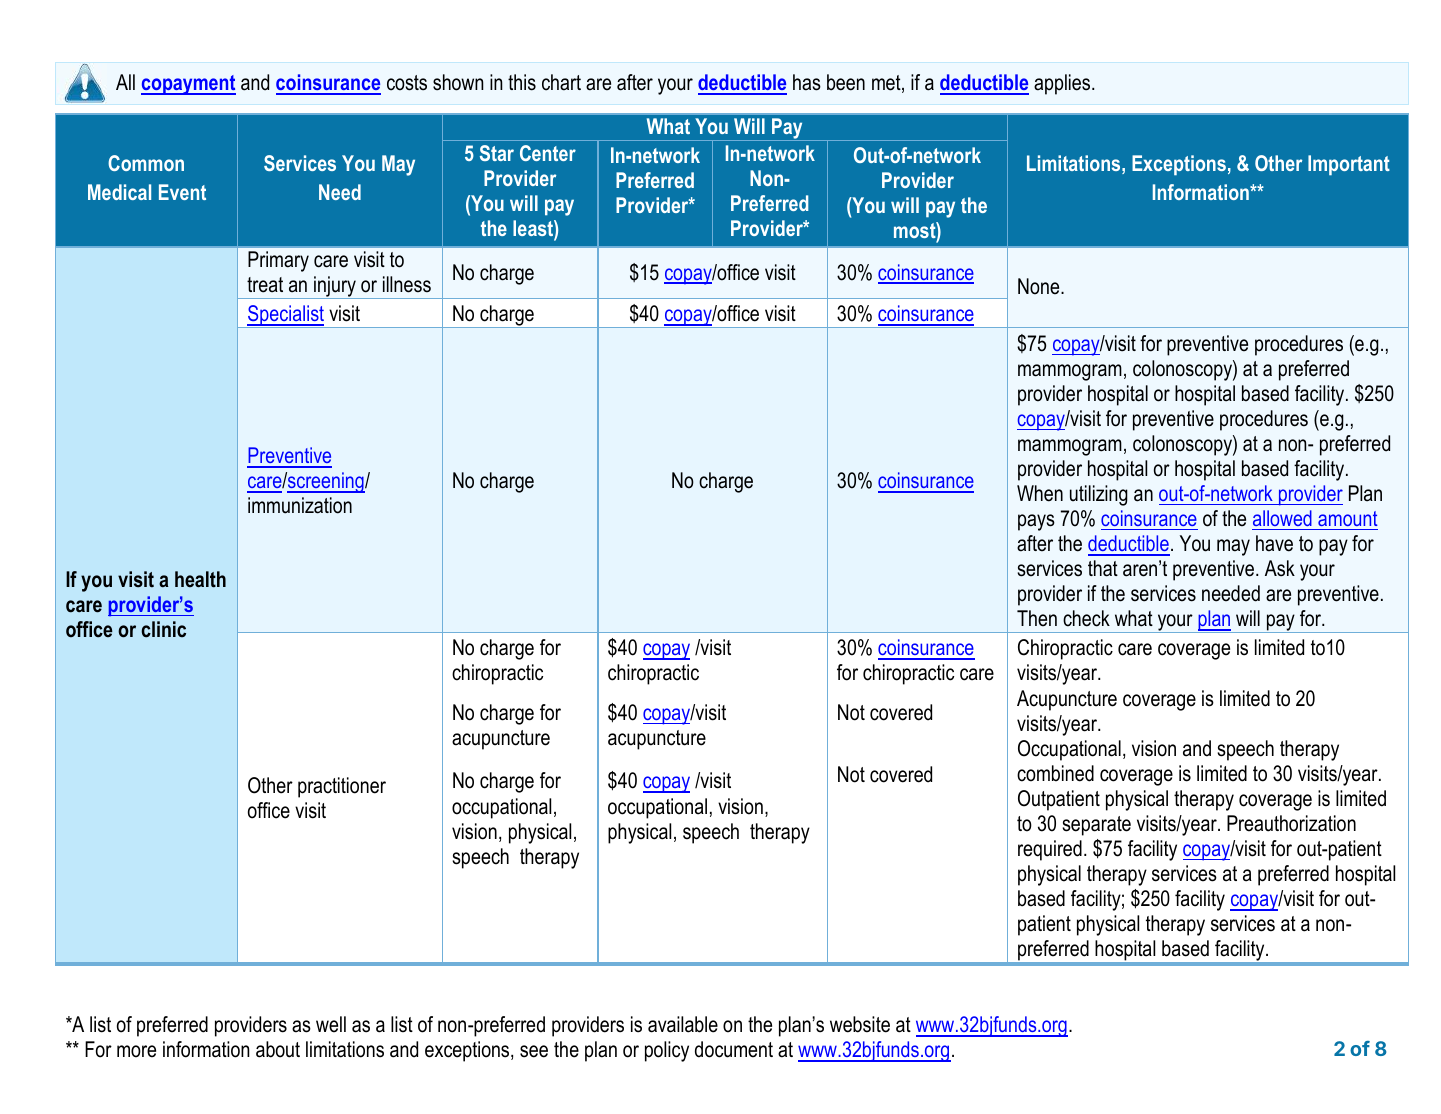 The height and width of the image is (1114, 1441). Describe the element at coordinates (300, 505) in the image. I see `immunization` at that location.
